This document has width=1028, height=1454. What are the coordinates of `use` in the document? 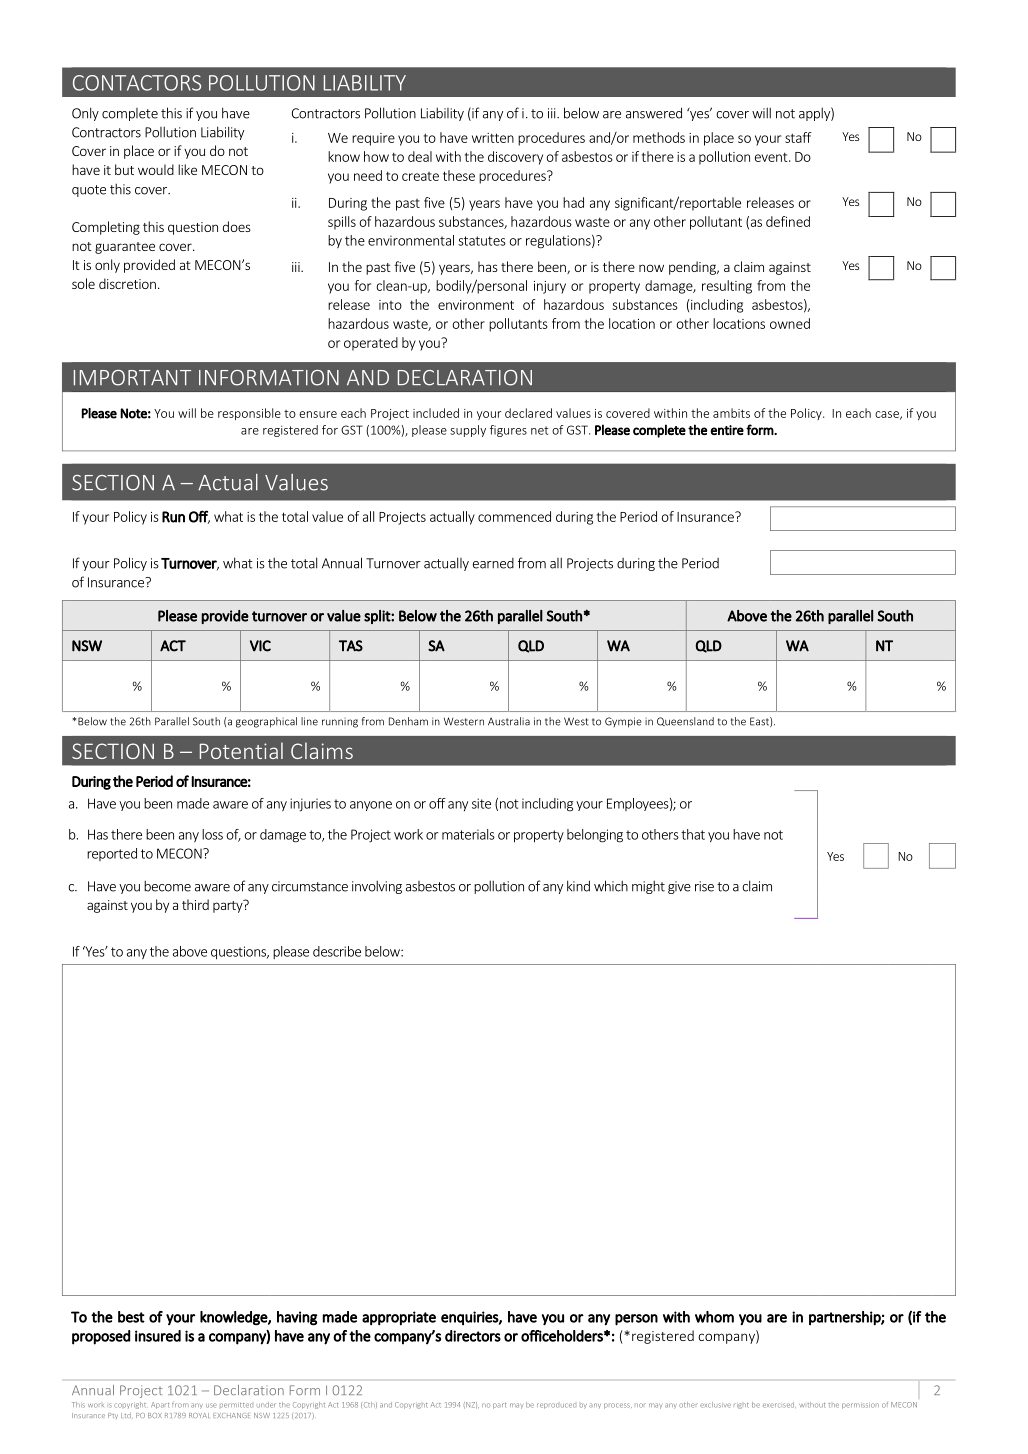 It's located at (211, 1405).
